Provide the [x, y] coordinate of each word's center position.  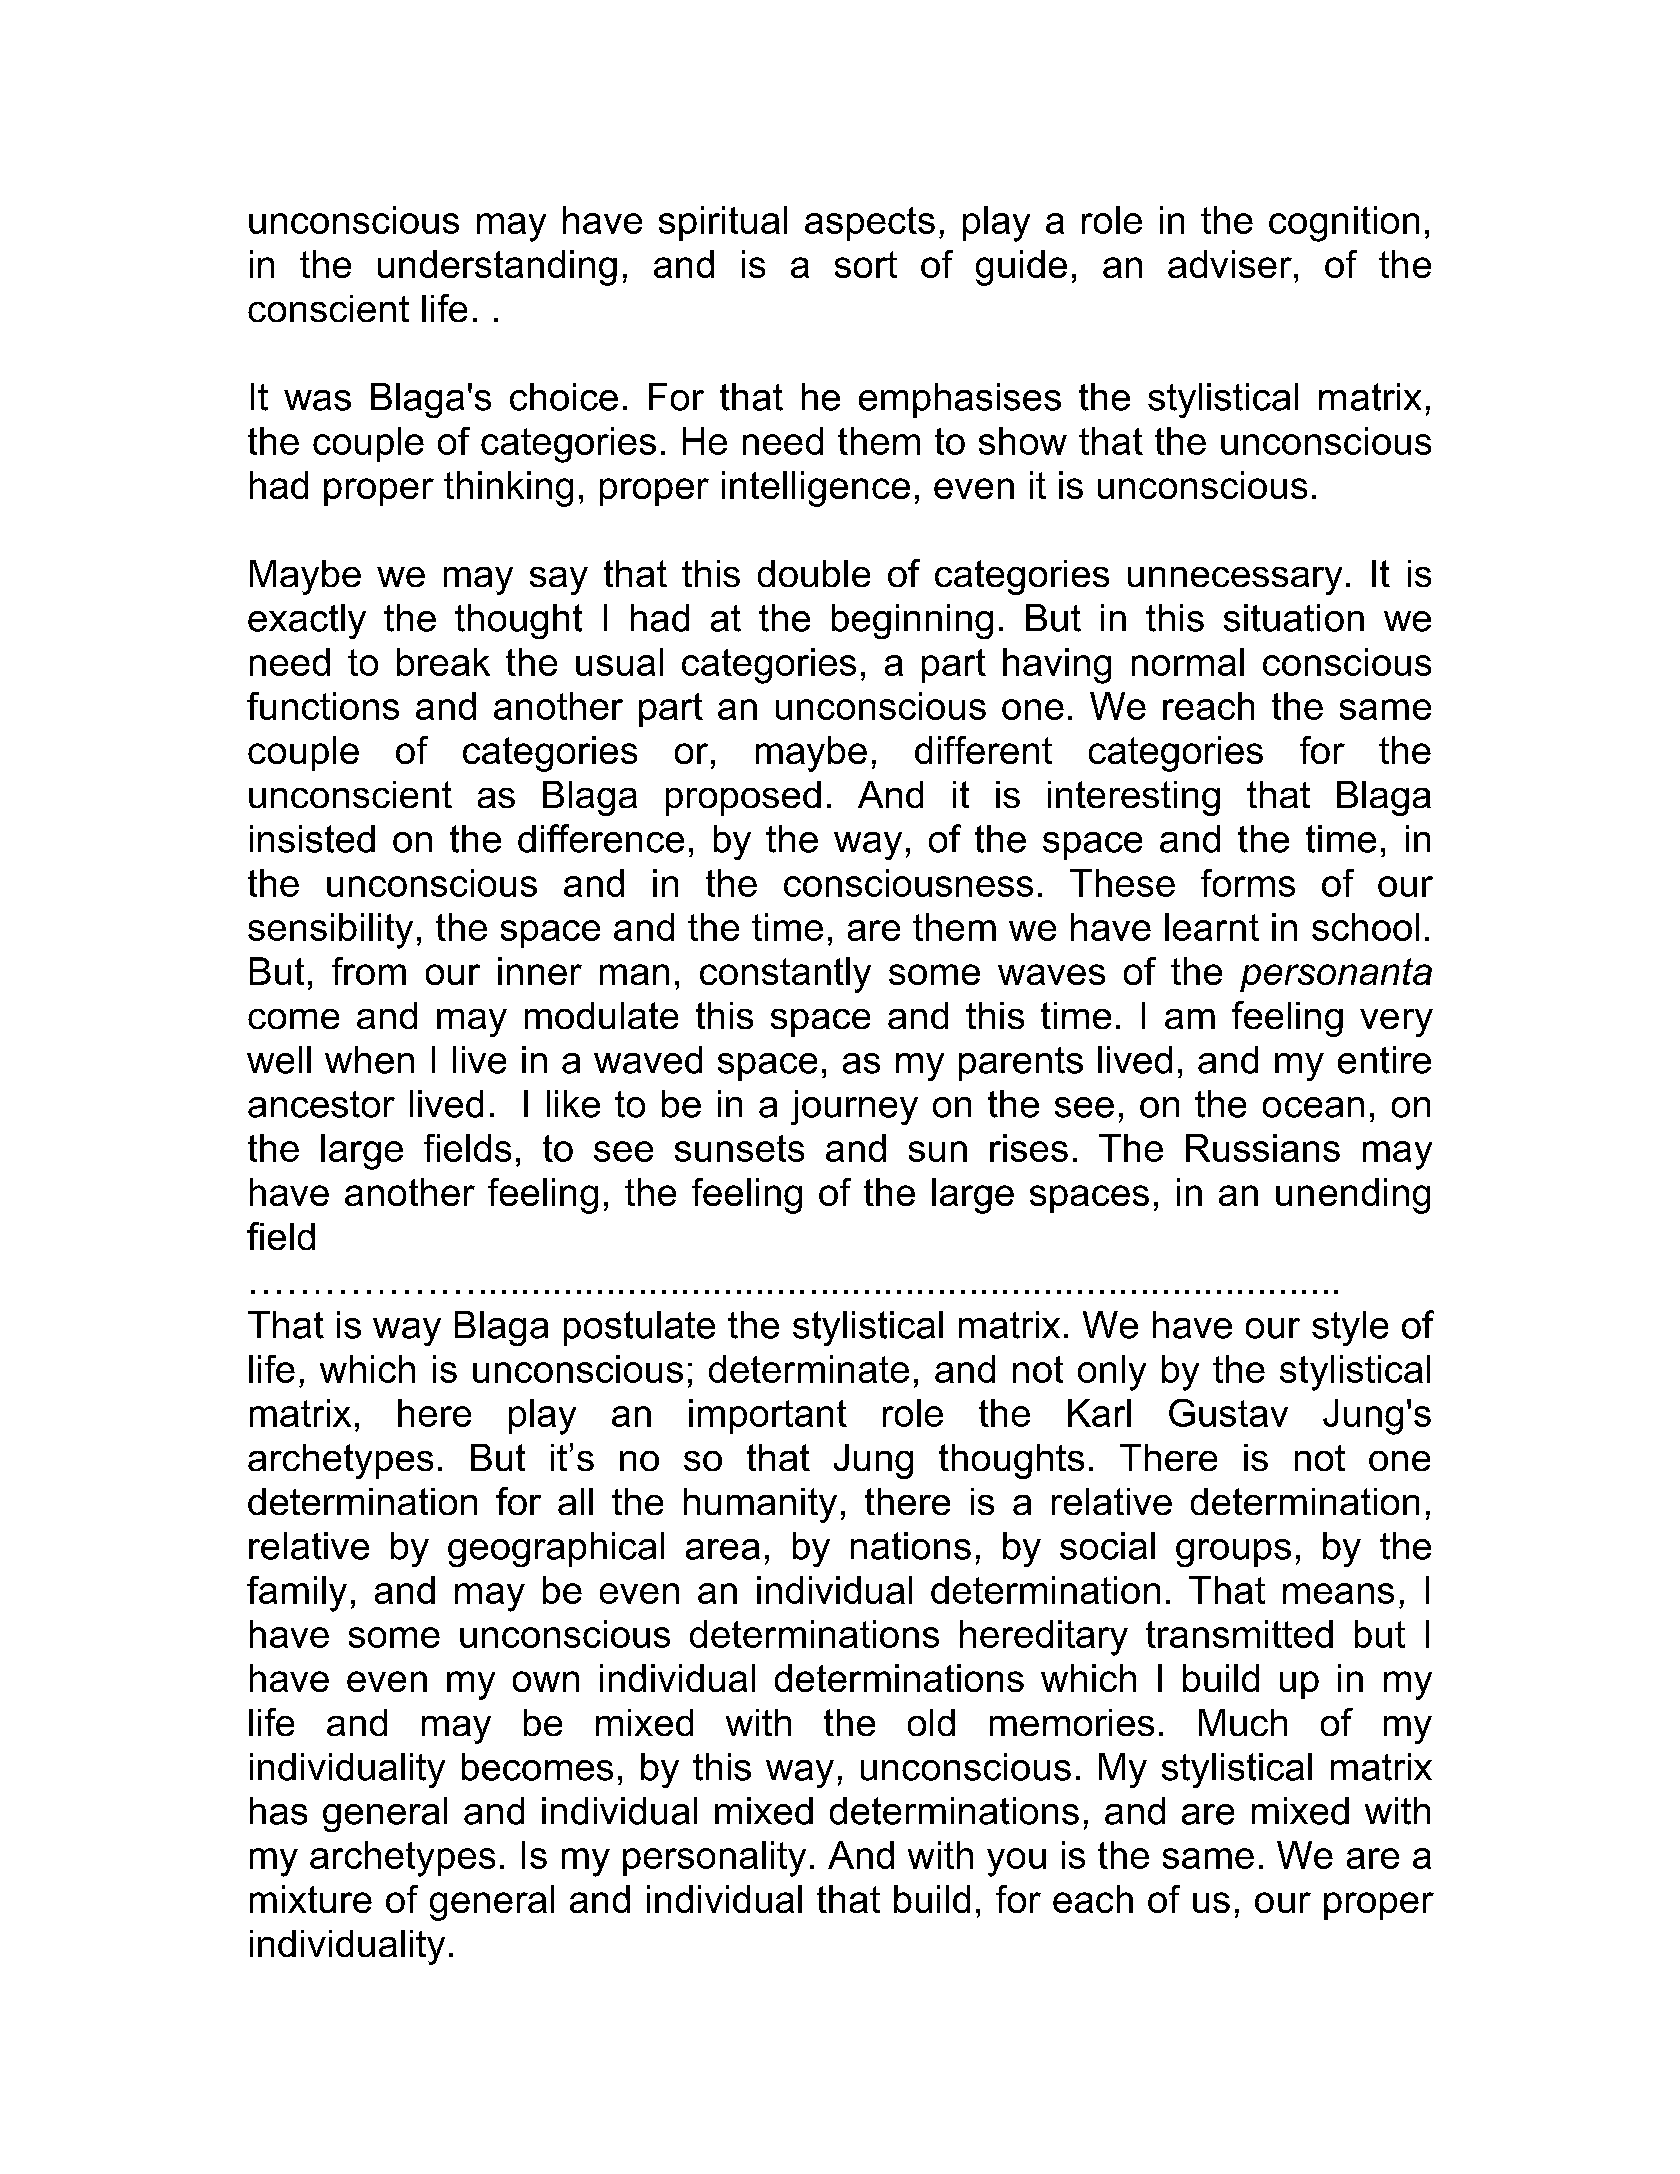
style [1350, 1328]
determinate [809, 1369]
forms [1248, 883]
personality [714, 1859]
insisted [312, 839]
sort [866, 264]
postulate [639, 1328]
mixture [311, 1899]
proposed [743, 798]
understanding [497, 268]
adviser [1230, 264]
